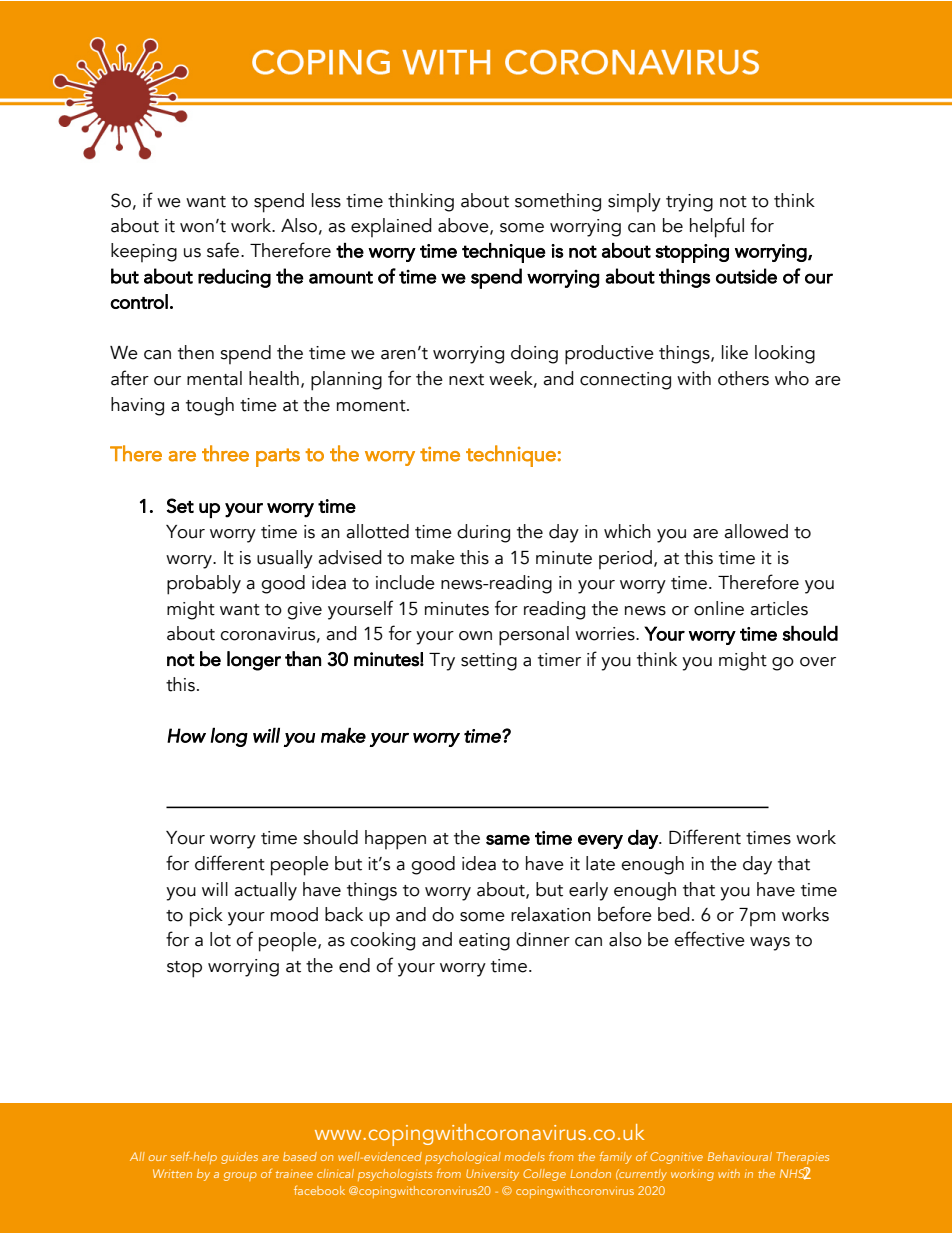  What do you see at coordinates (224, 250) in the page?
I see `safe` at bounding box center [224, 250].
